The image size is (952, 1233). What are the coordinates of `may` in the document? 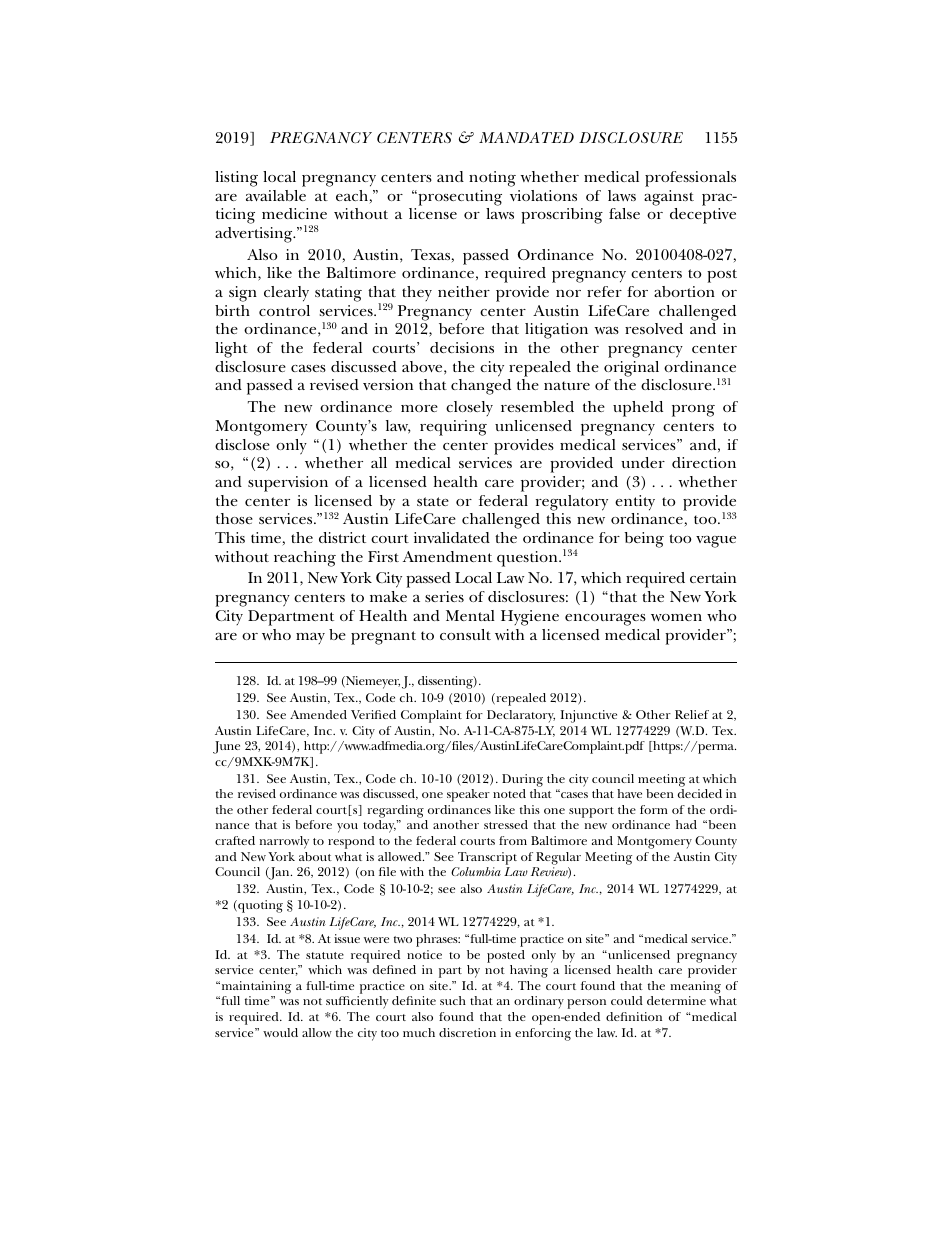 It's located at (310, 638).
